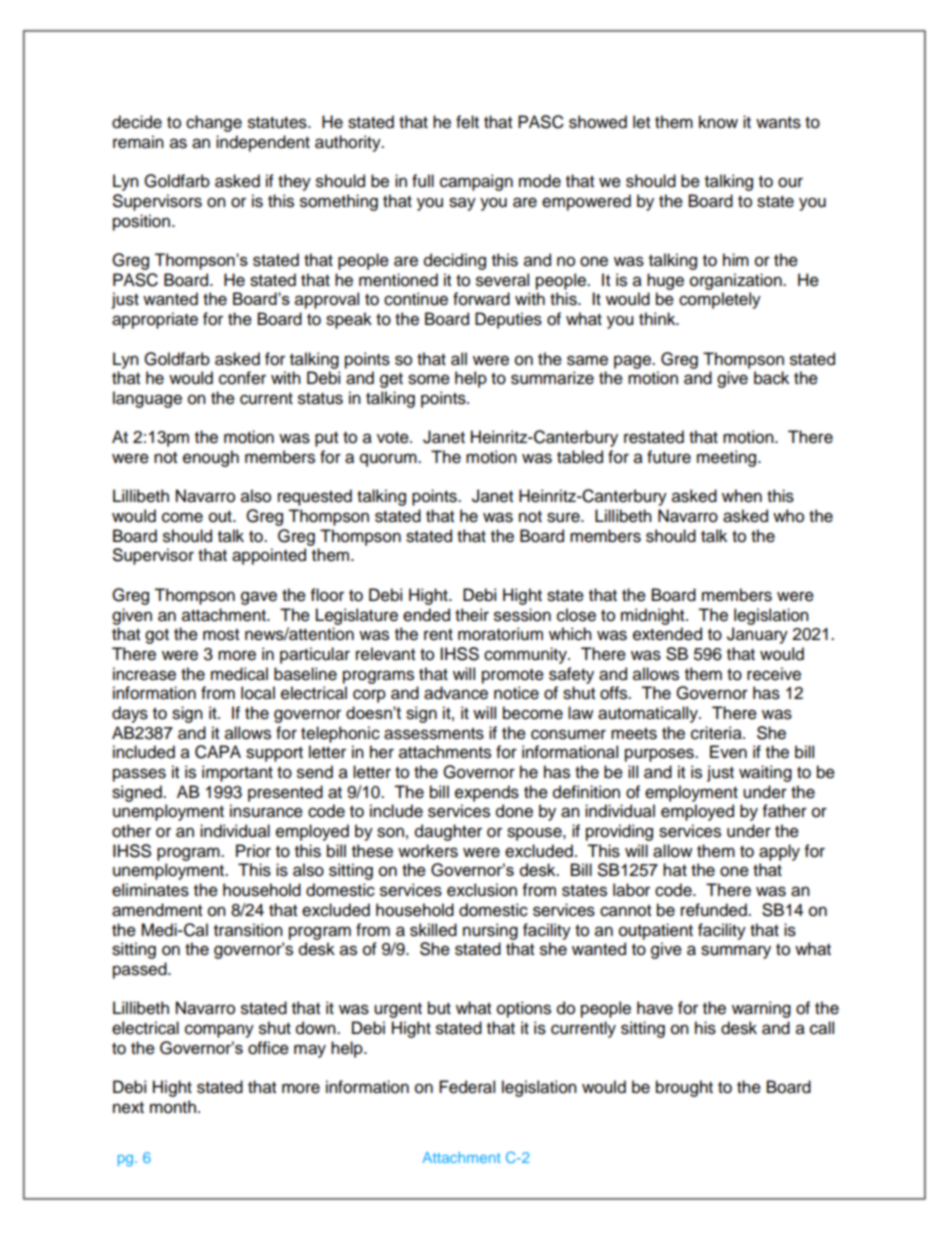 This image has width=952, height=1233. I want to click on amendment, so click(157, 910).
